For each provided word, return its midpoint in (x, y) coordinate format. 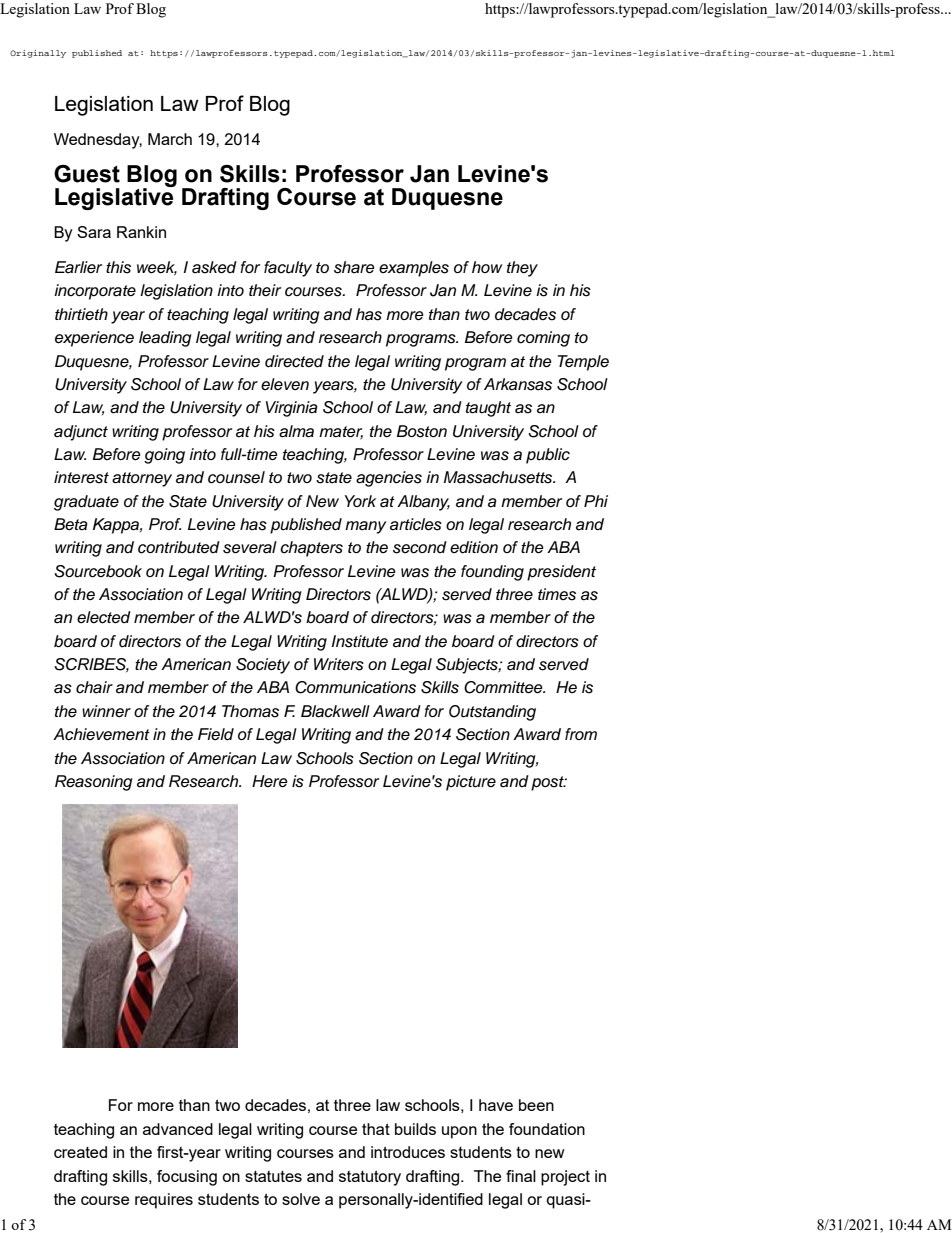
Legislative (115, 198)
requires (164, 1201)
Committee (504, 687)
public (548, 456)
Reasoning (94, 783)
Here (270, 781)
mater (341, 432)
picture (471, 783)
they (522, 269)
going (164, 456)
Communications (355, 687)
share (354, 267)
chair (94, 687)
